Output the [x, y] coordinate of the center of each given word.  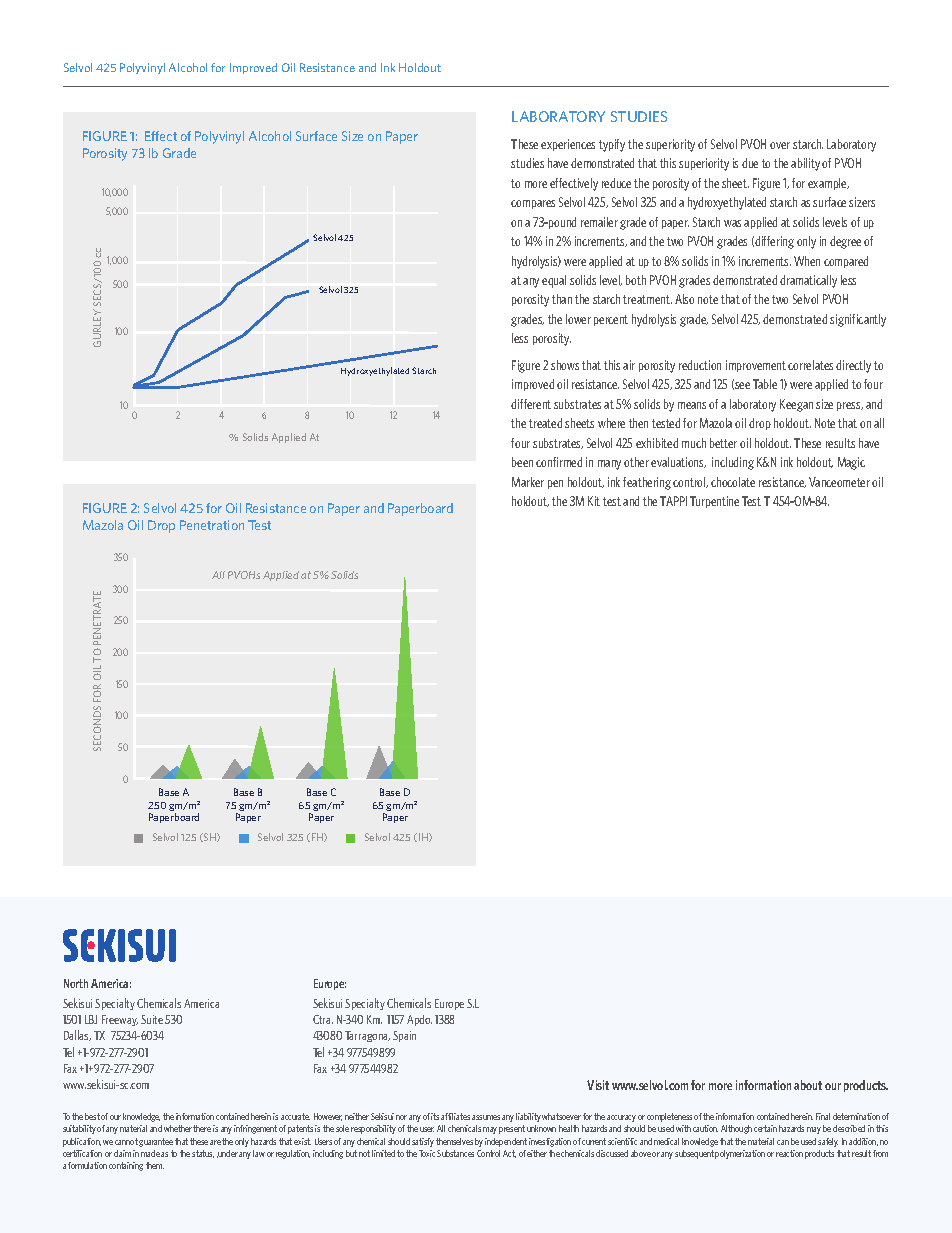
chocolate [733, 482]
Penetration [212, 525]
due [750, 163]
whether [178, 1128]
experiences [568, 145]
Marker [528, 482]
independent [506, 1142]
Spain [404, 1036]
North [76, 983]
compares [533, 204]
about [808, 1085]
